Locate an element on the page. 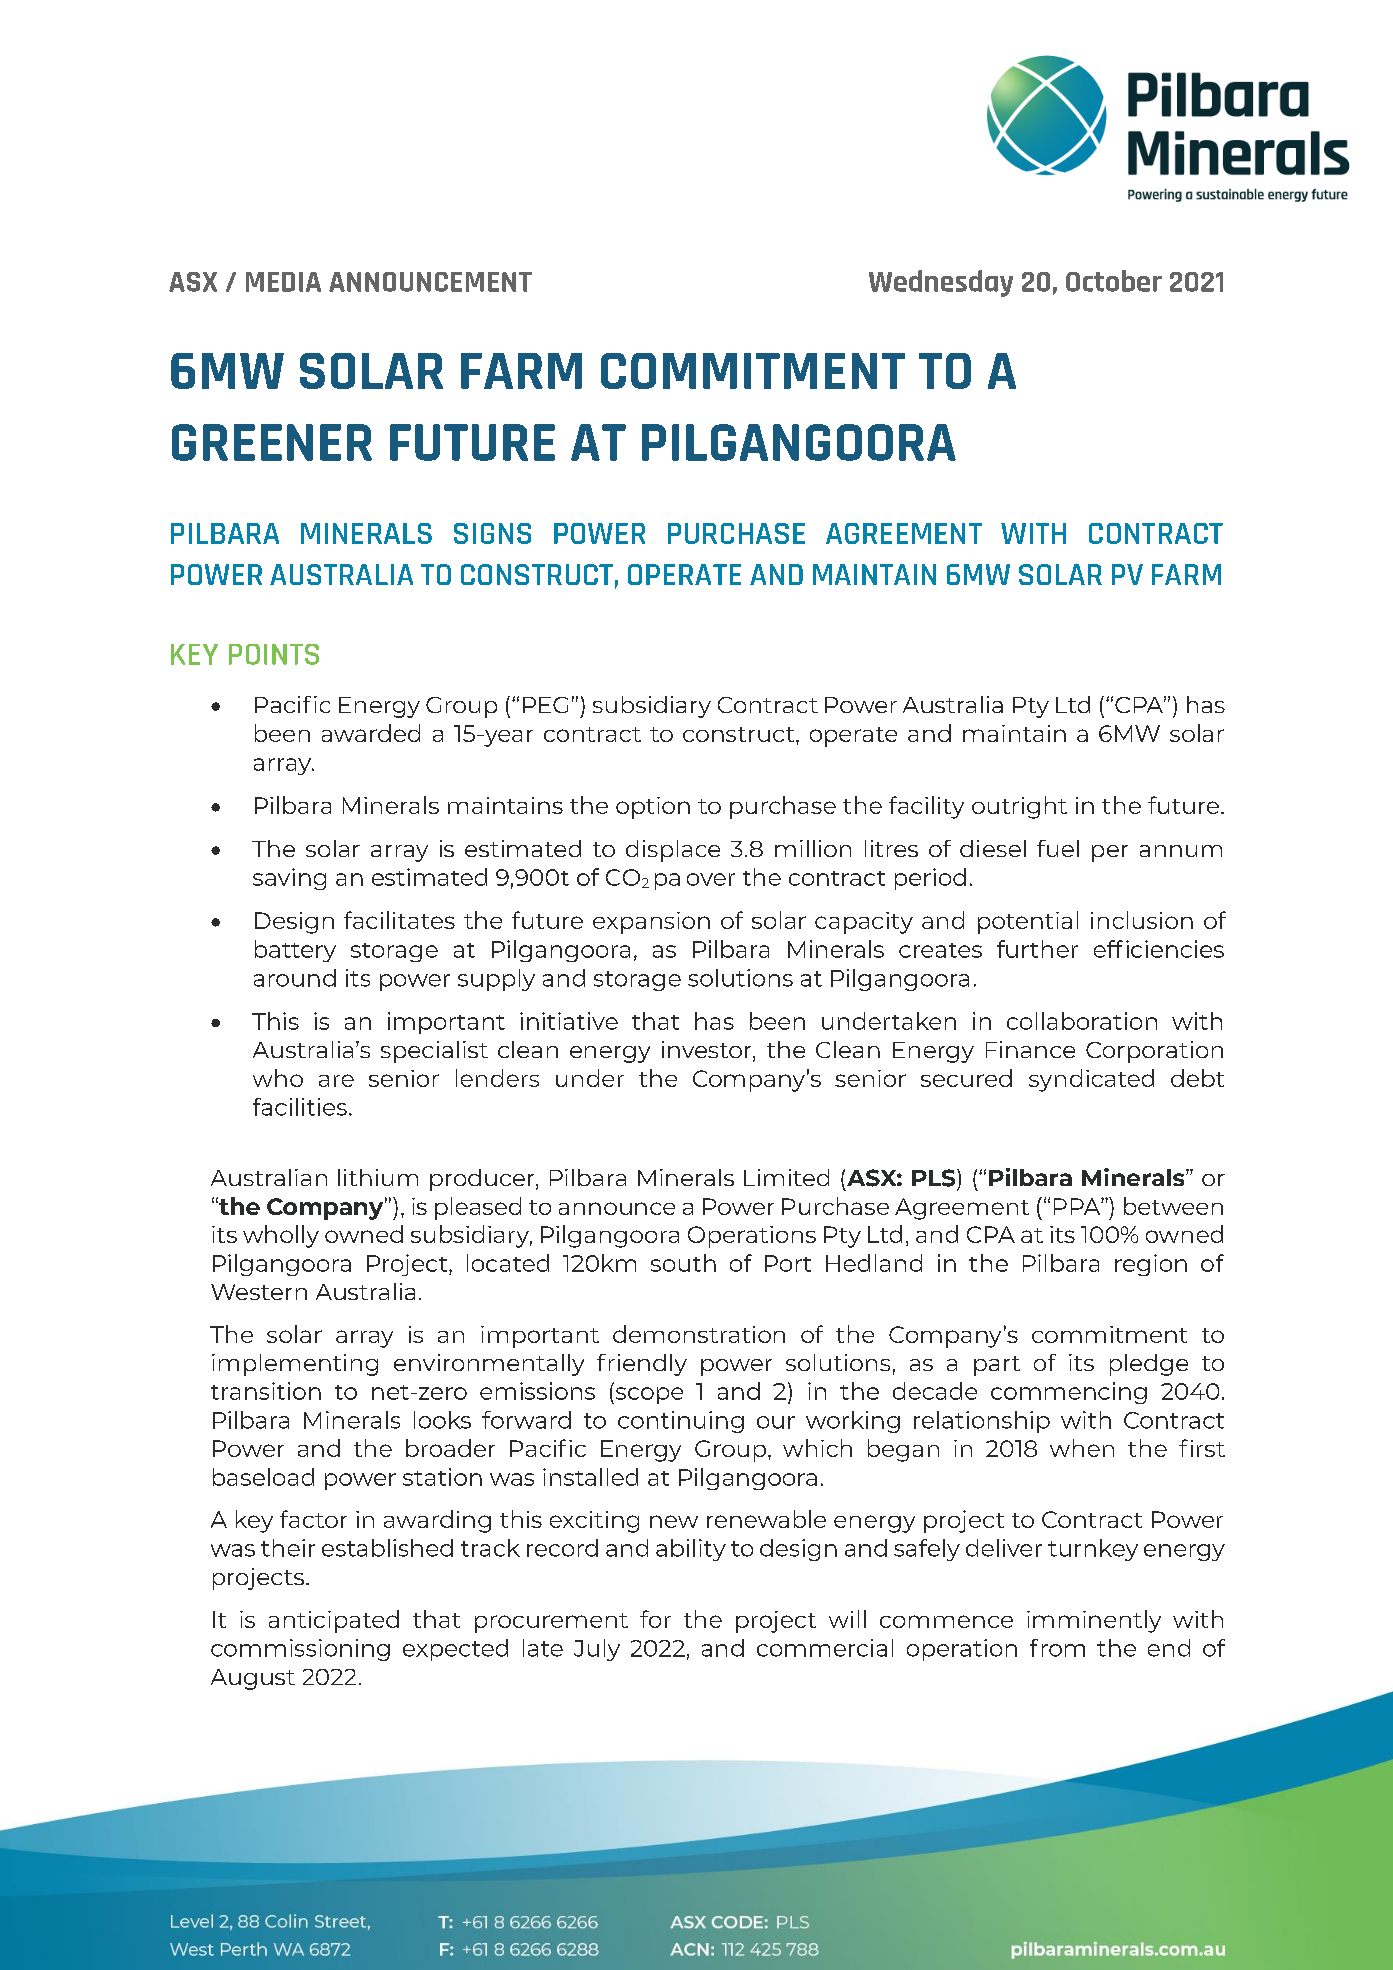 This image has height=1970, width=1393. October is located at coordinates (1114, 281).
